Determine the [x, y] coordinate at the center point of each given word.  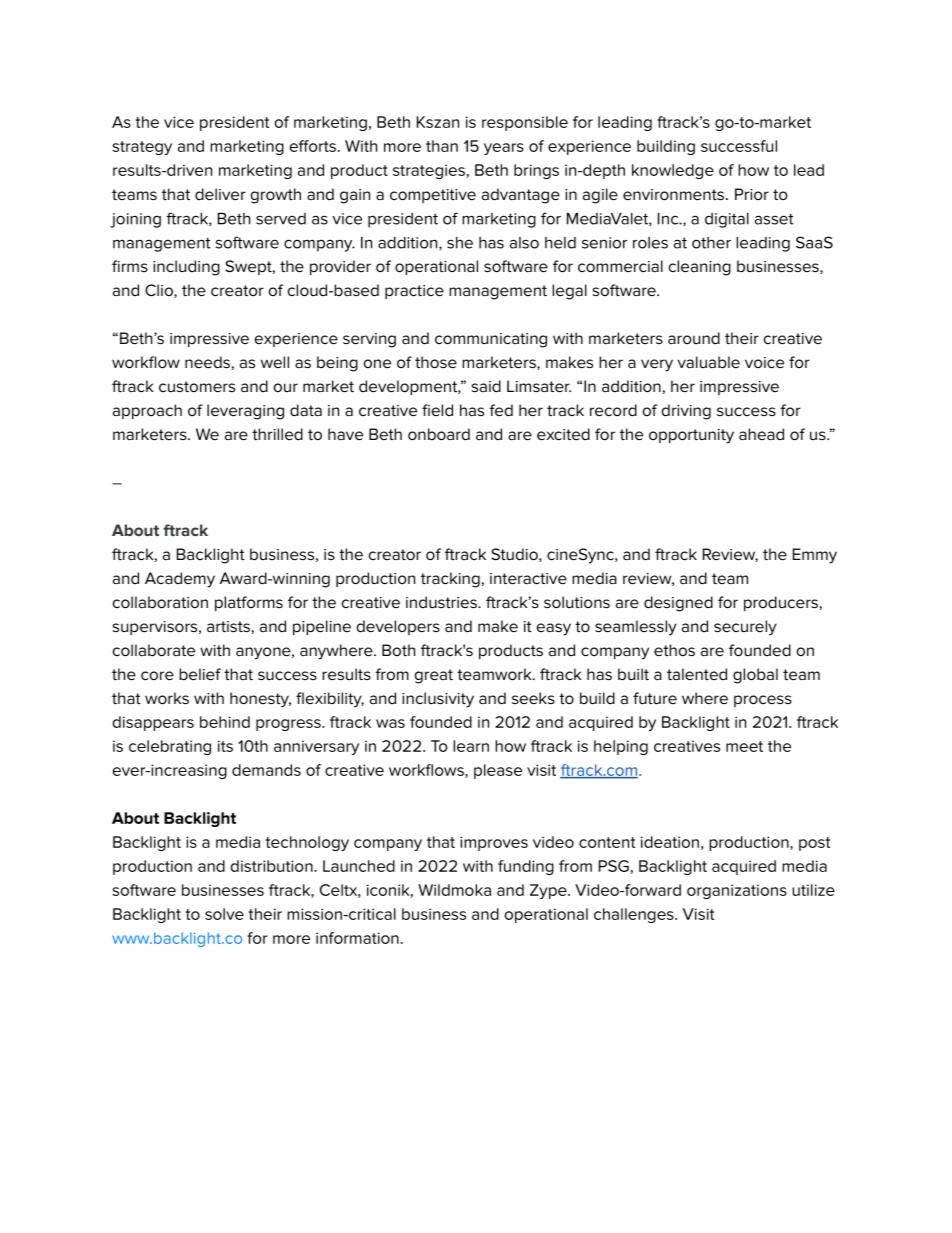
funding [526, 867]
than [442, 146]
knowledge [673, 171]
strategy [142, 148]
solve [224, 914]
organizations [737, 891]
